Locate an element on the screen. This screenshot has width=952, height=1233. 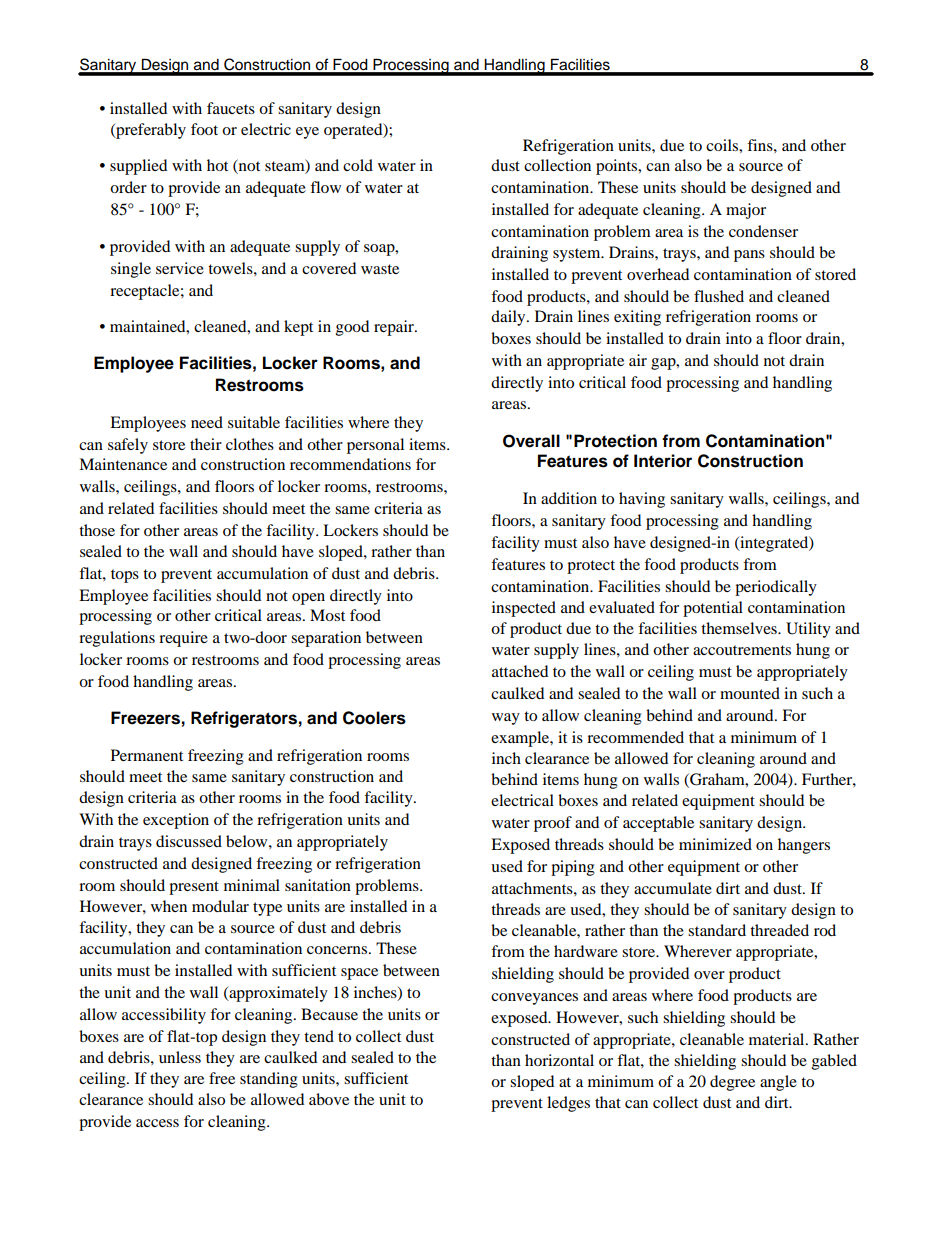
degree is located at coordinates (732, 1083).
